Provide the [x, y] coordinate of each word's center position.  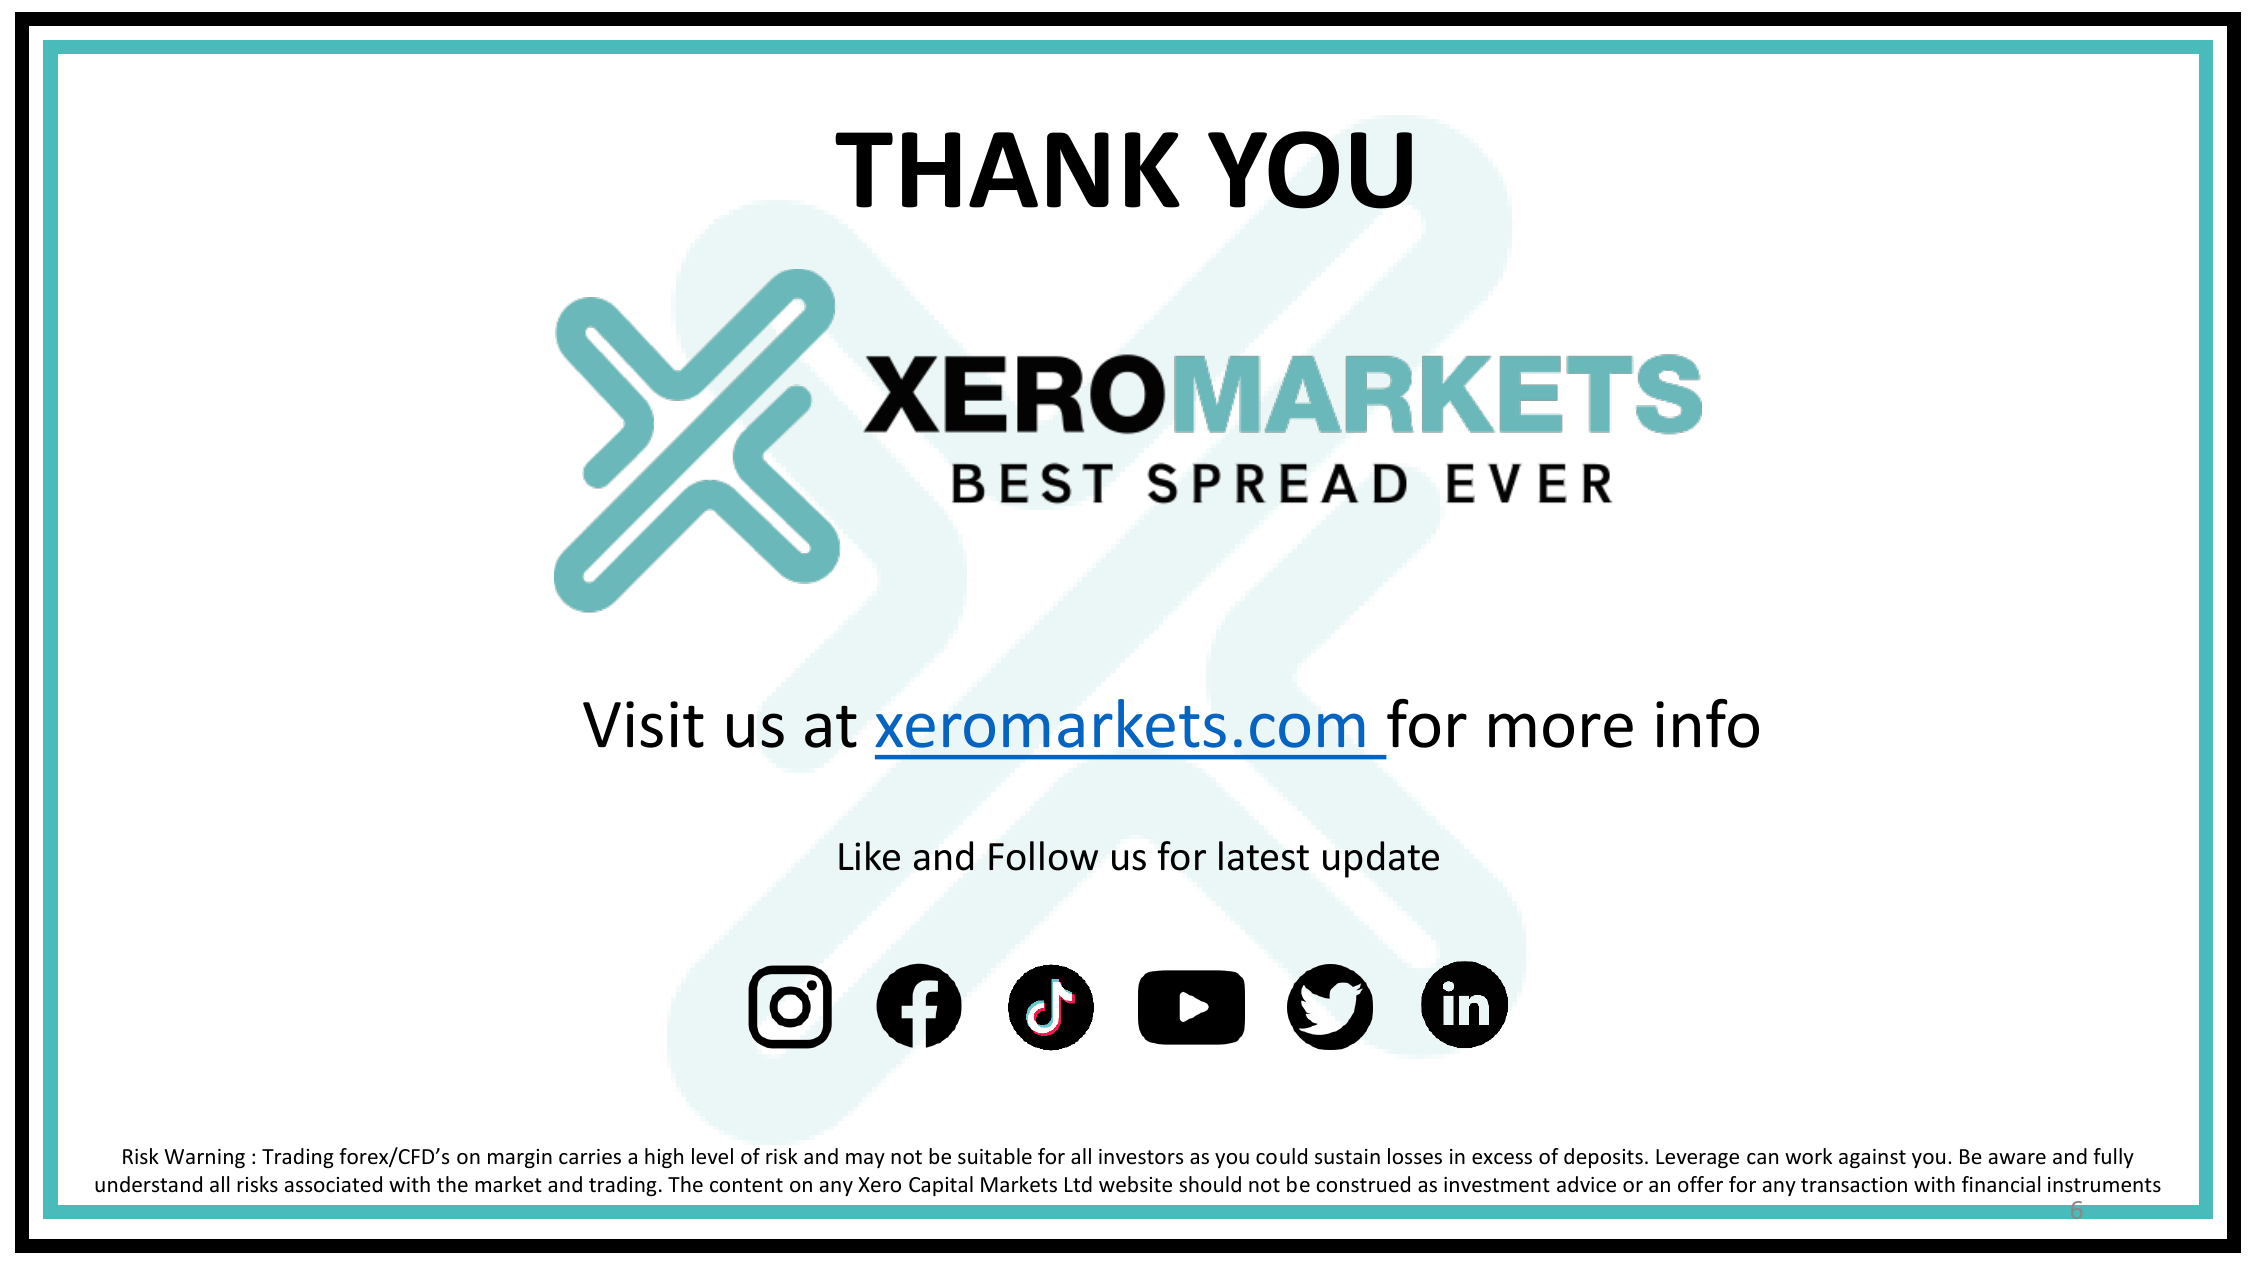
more [1561, 730]
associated [333, 1184]
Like [869, 856]
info [1707, 723]
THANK [1007, 170]
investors [1141, 1157]
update [1381, 859]
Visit [643, 724]
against [1872, 1158]
